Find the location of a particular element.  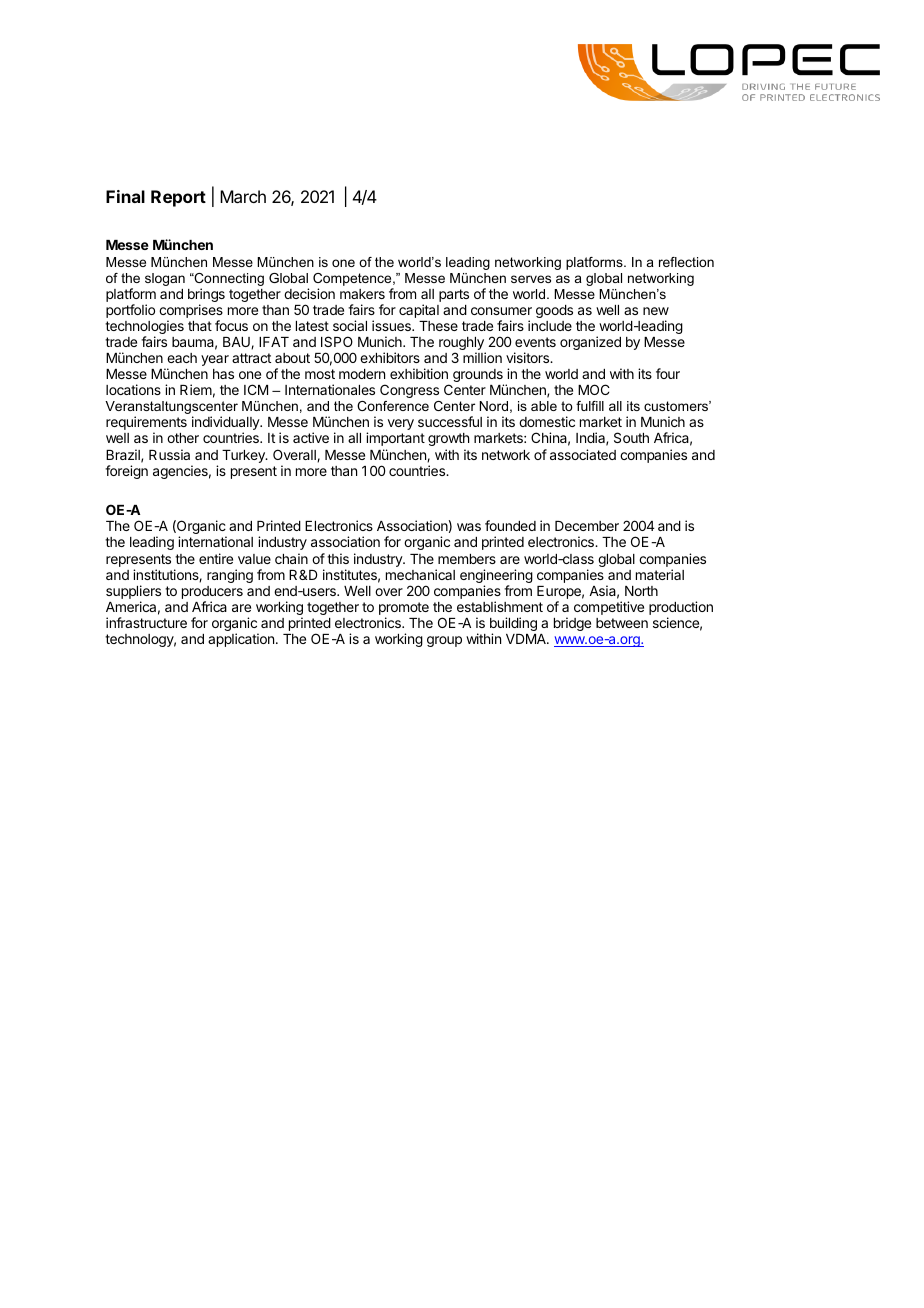

was is located at coordinates (469, 527).
